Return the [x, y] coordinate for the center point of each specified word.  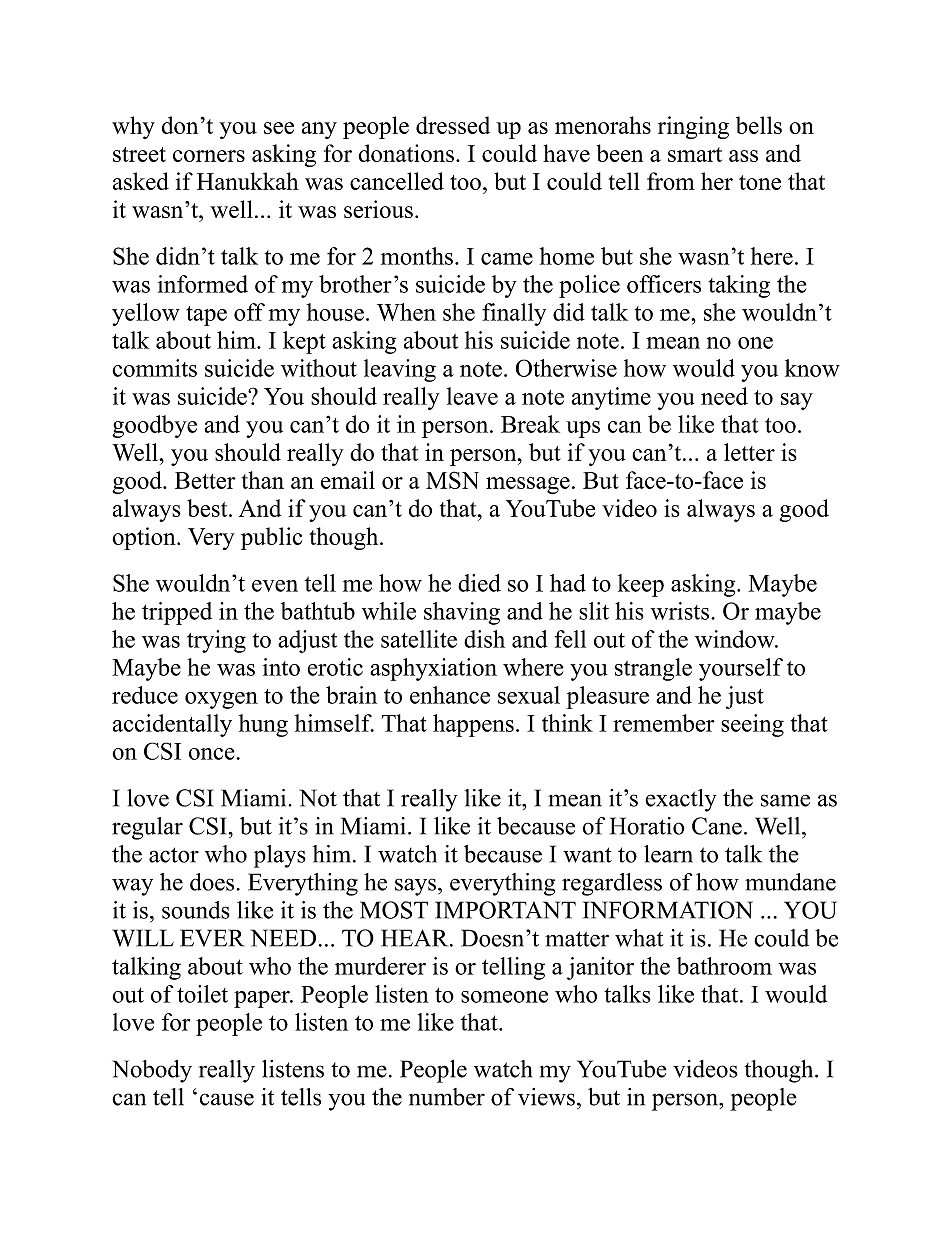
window [736, 639]
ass [743, 156]
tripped [177, 613]
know [812, 368]
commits [155, 368]
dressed [453, 125]
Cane [717, 826]
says [415, 887]
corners [209, 156]
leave [472, 396]
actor [174, 855]
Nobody [152, 1071]
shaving [462, 613]
